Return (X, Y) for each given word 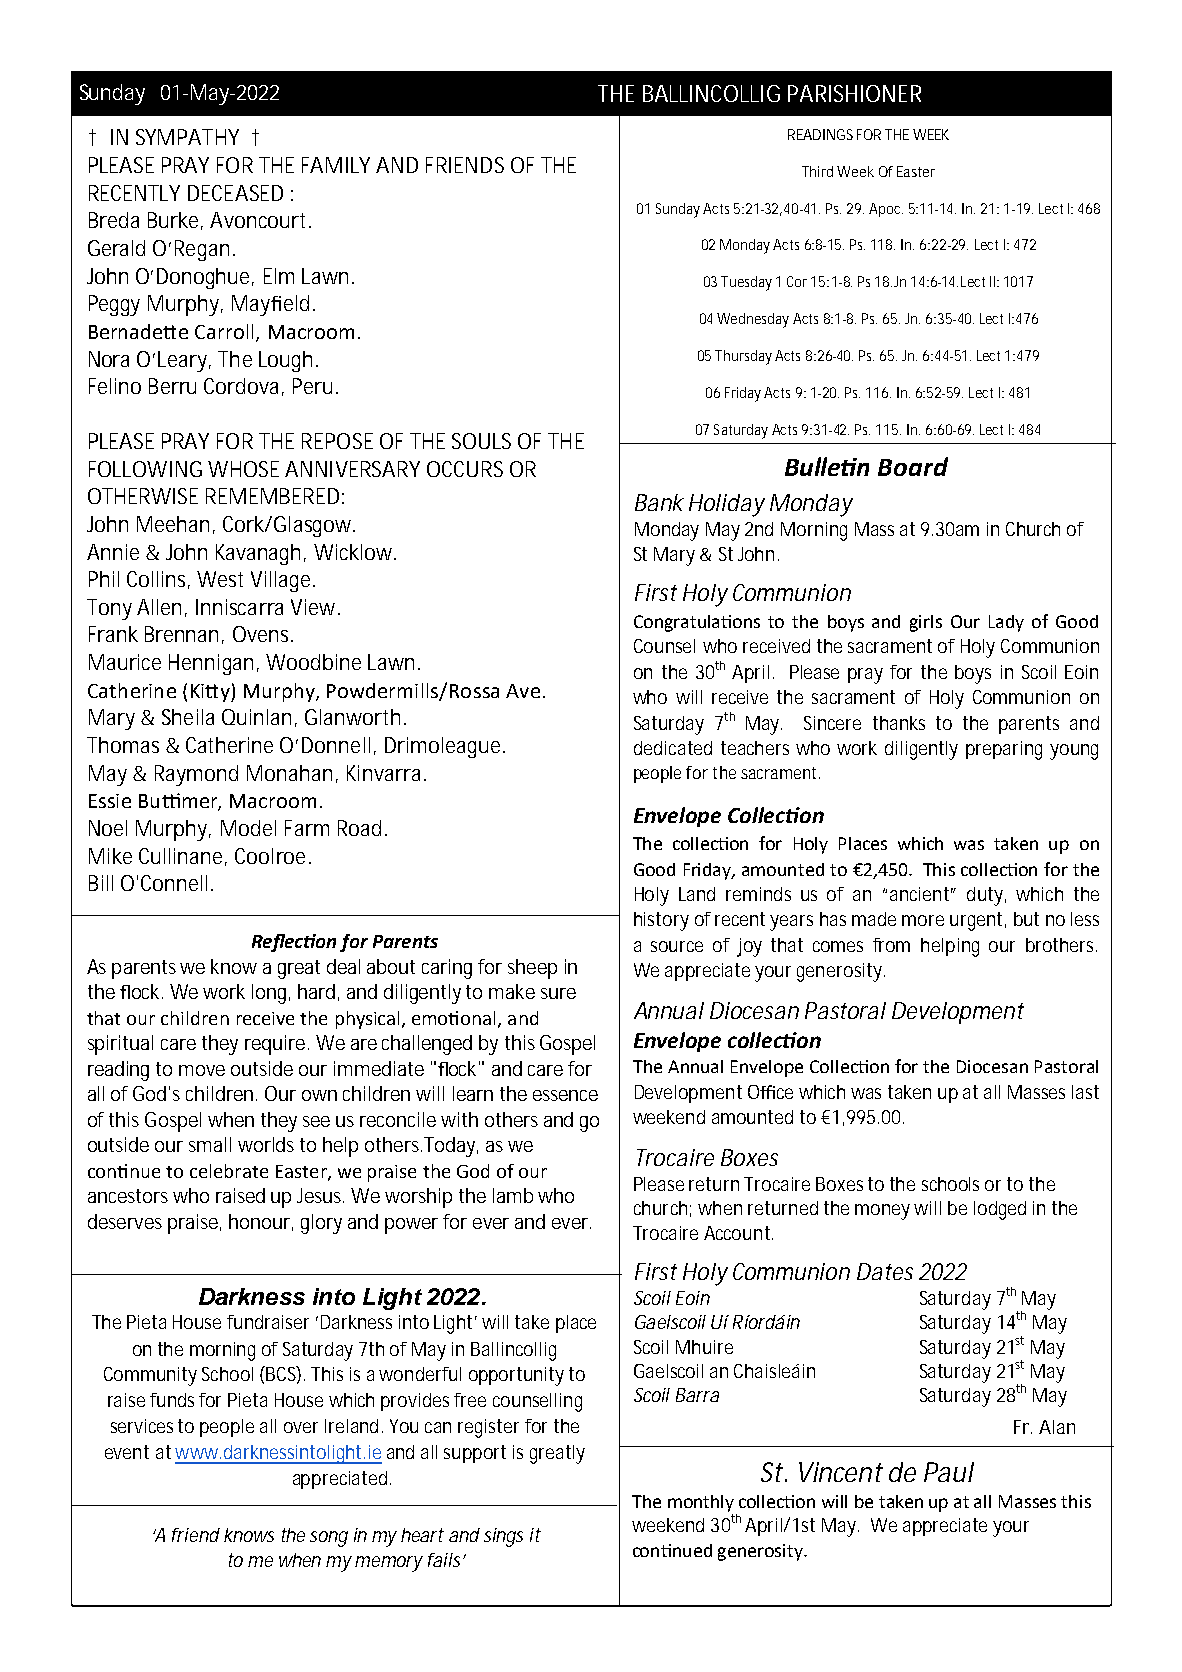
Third (817, 171)
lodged (1000, 1210)
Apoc (886, 210)
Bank (659, 502)
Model (248, 828)
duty (986, 896)
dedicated (673, 748)
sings (503, 1537)
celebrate (229, 1171)
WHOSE (243, 469)
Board (913, 466)
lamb (513, 1195)
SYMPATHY (187, 137)
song (329, 1539)
